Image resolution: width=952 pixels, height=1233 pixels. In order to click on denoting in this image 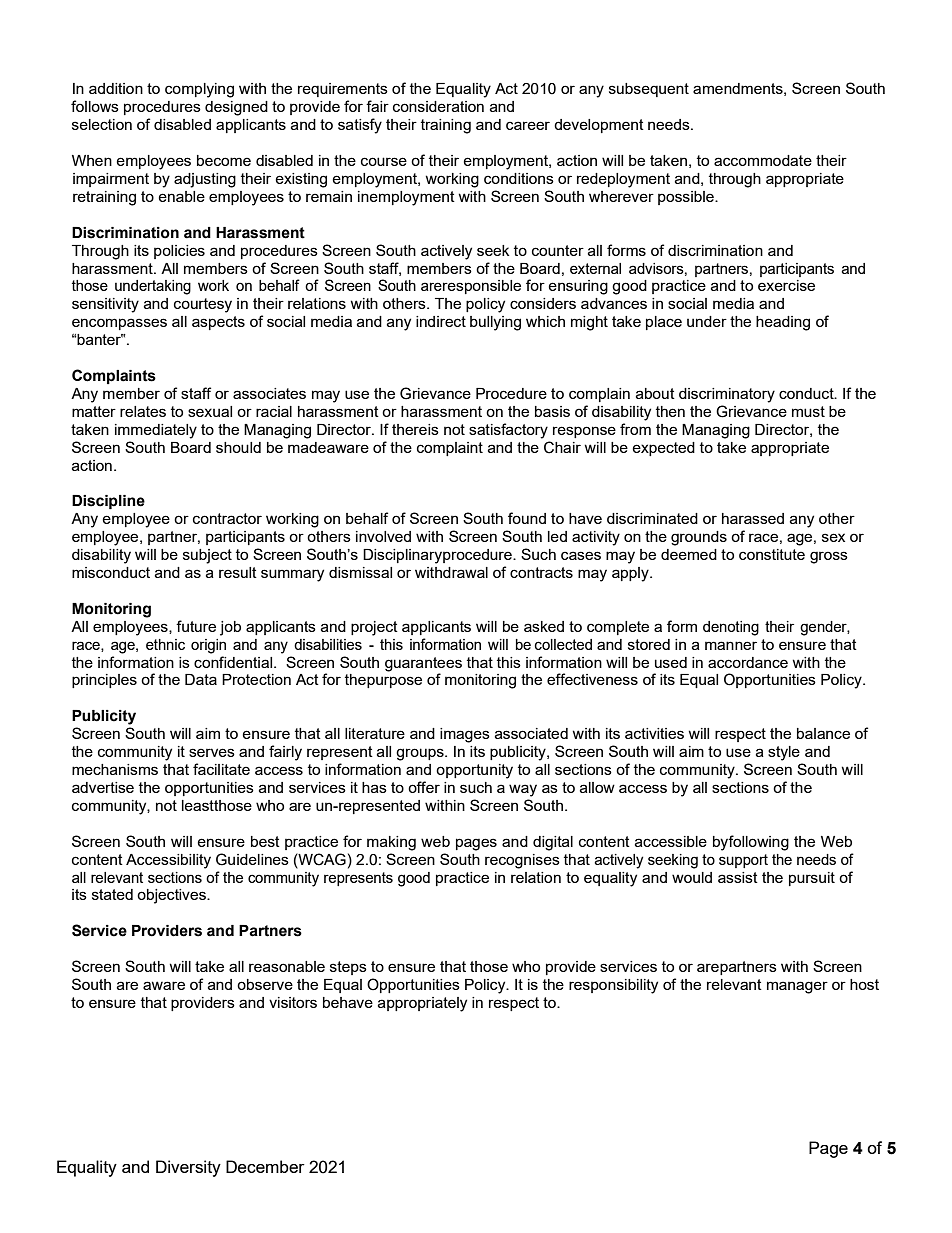, I will do `click(731, 628)`.
